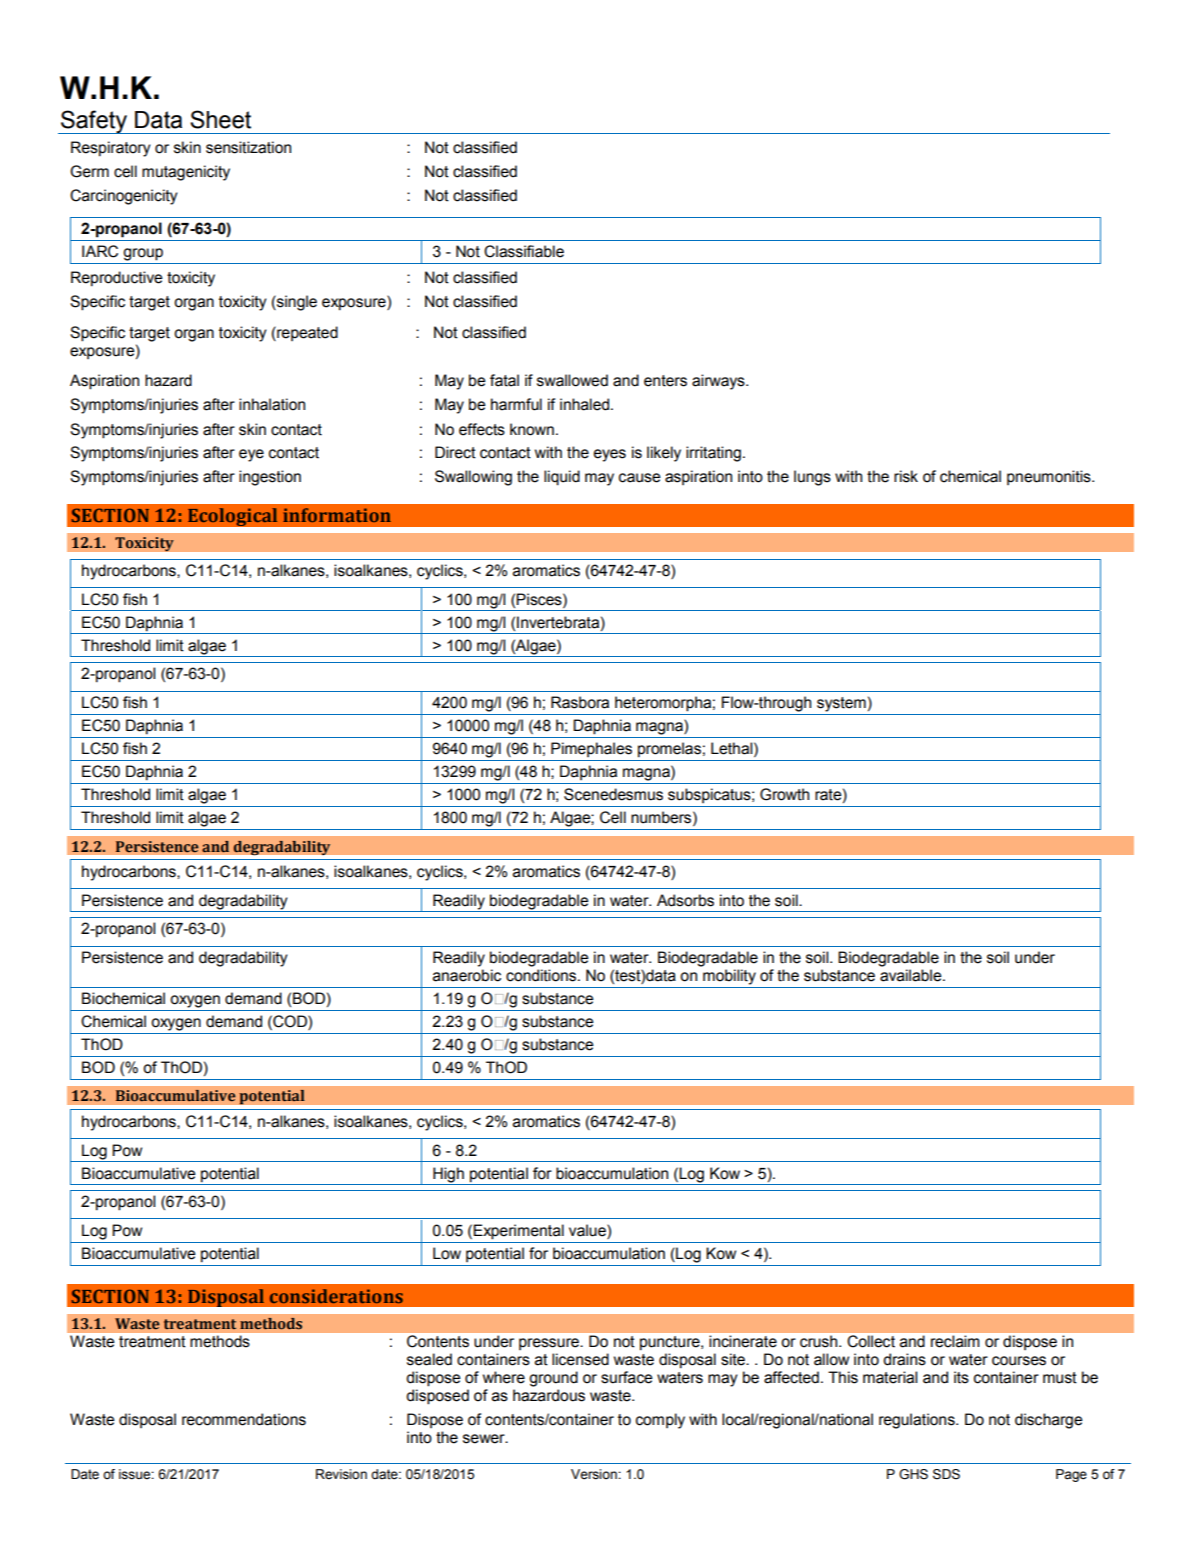 This screenshot has height=1556, width=1202. Describe the element at coordinates (518, 1232) in the screenshot. I see `Experimental` at that location.
